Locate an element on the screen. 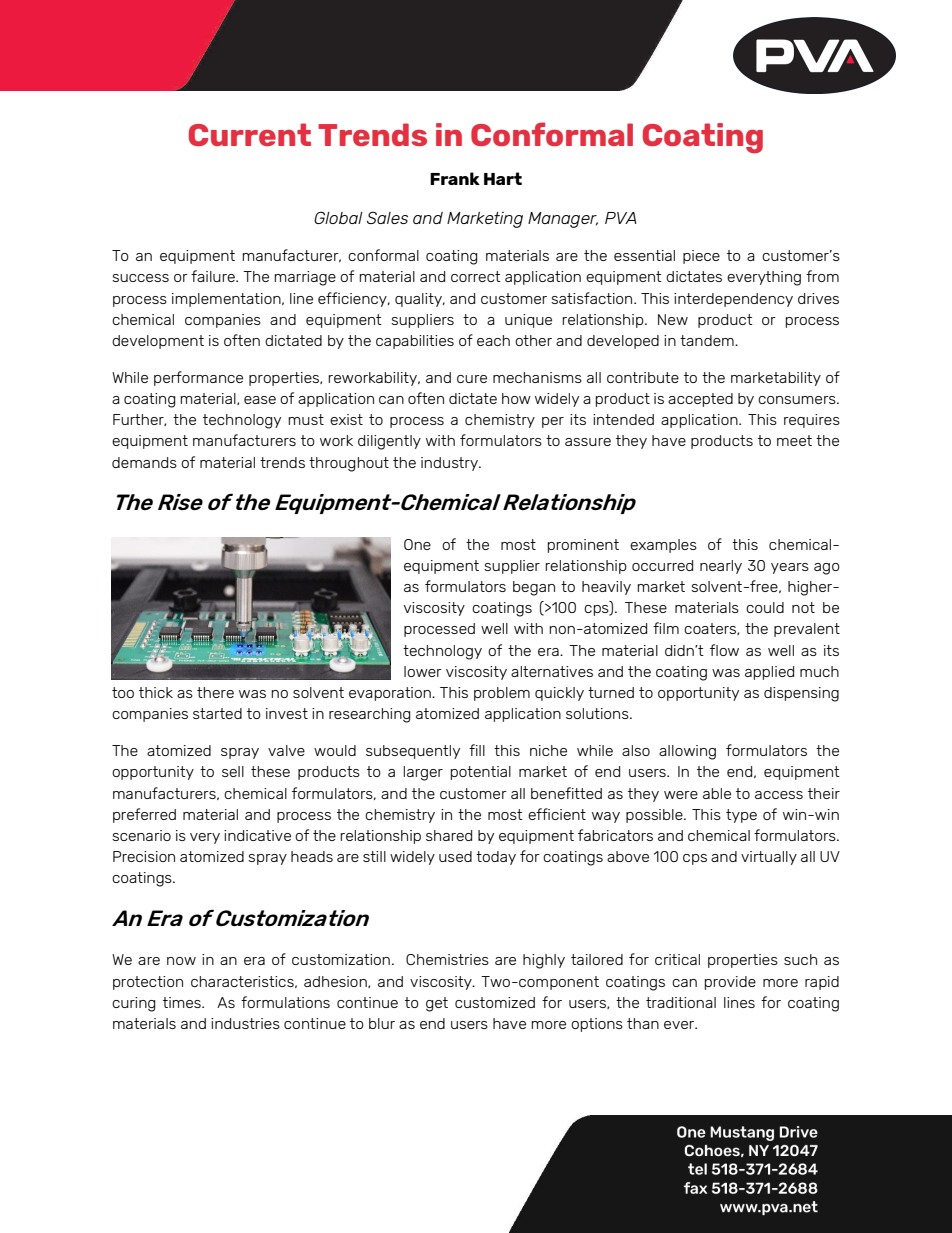 This screenshot has width=952, height=1233. customized is located at coordinates (495, 1002).
